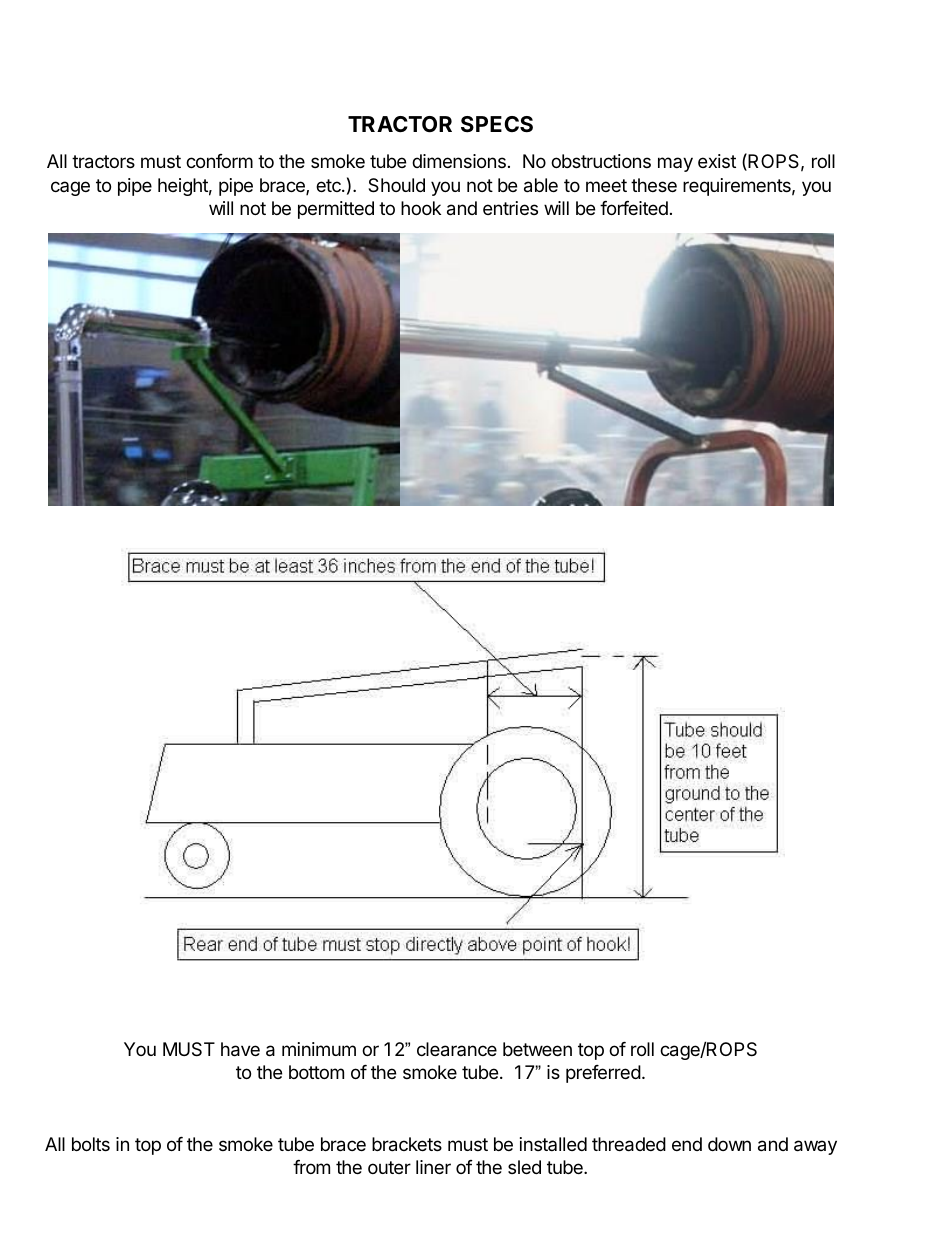 The height and width of the image is (1233, 952). What do you see at coordinates (91, 1144) in the image?
I see `bolts` at bounding box center [91, 1144].
